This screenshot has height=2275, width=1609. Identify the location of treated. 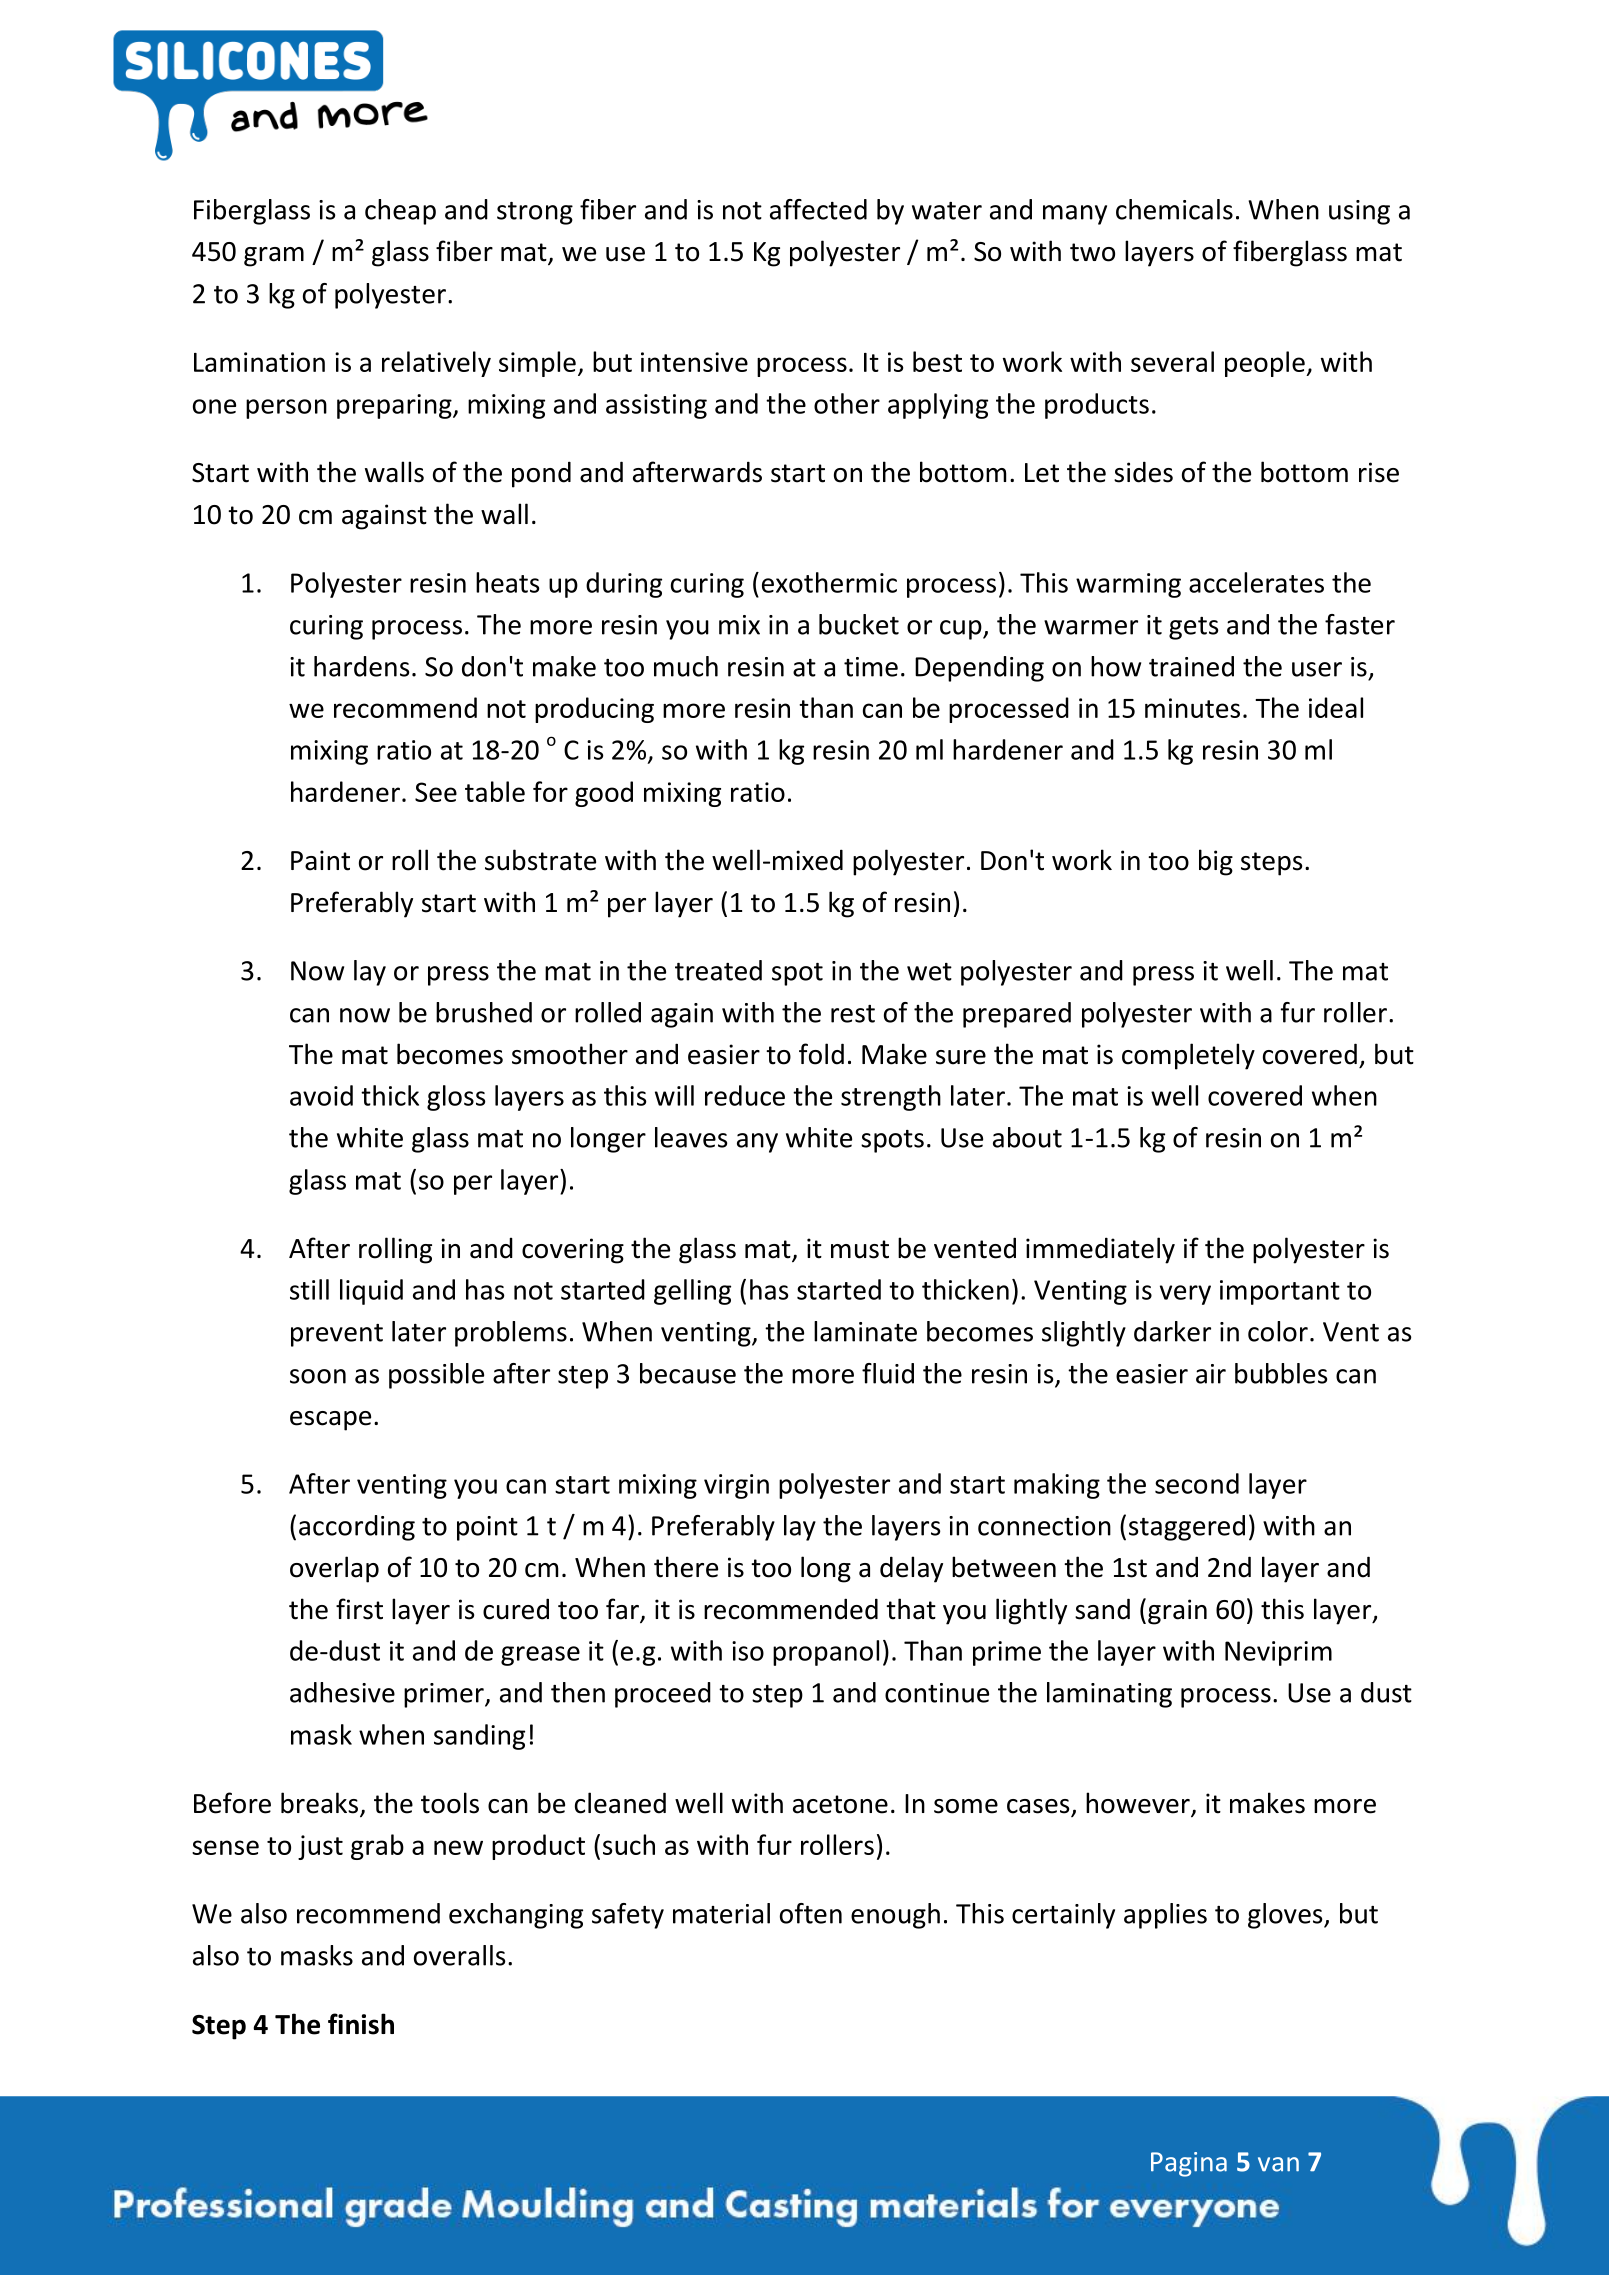
(718, 970).
